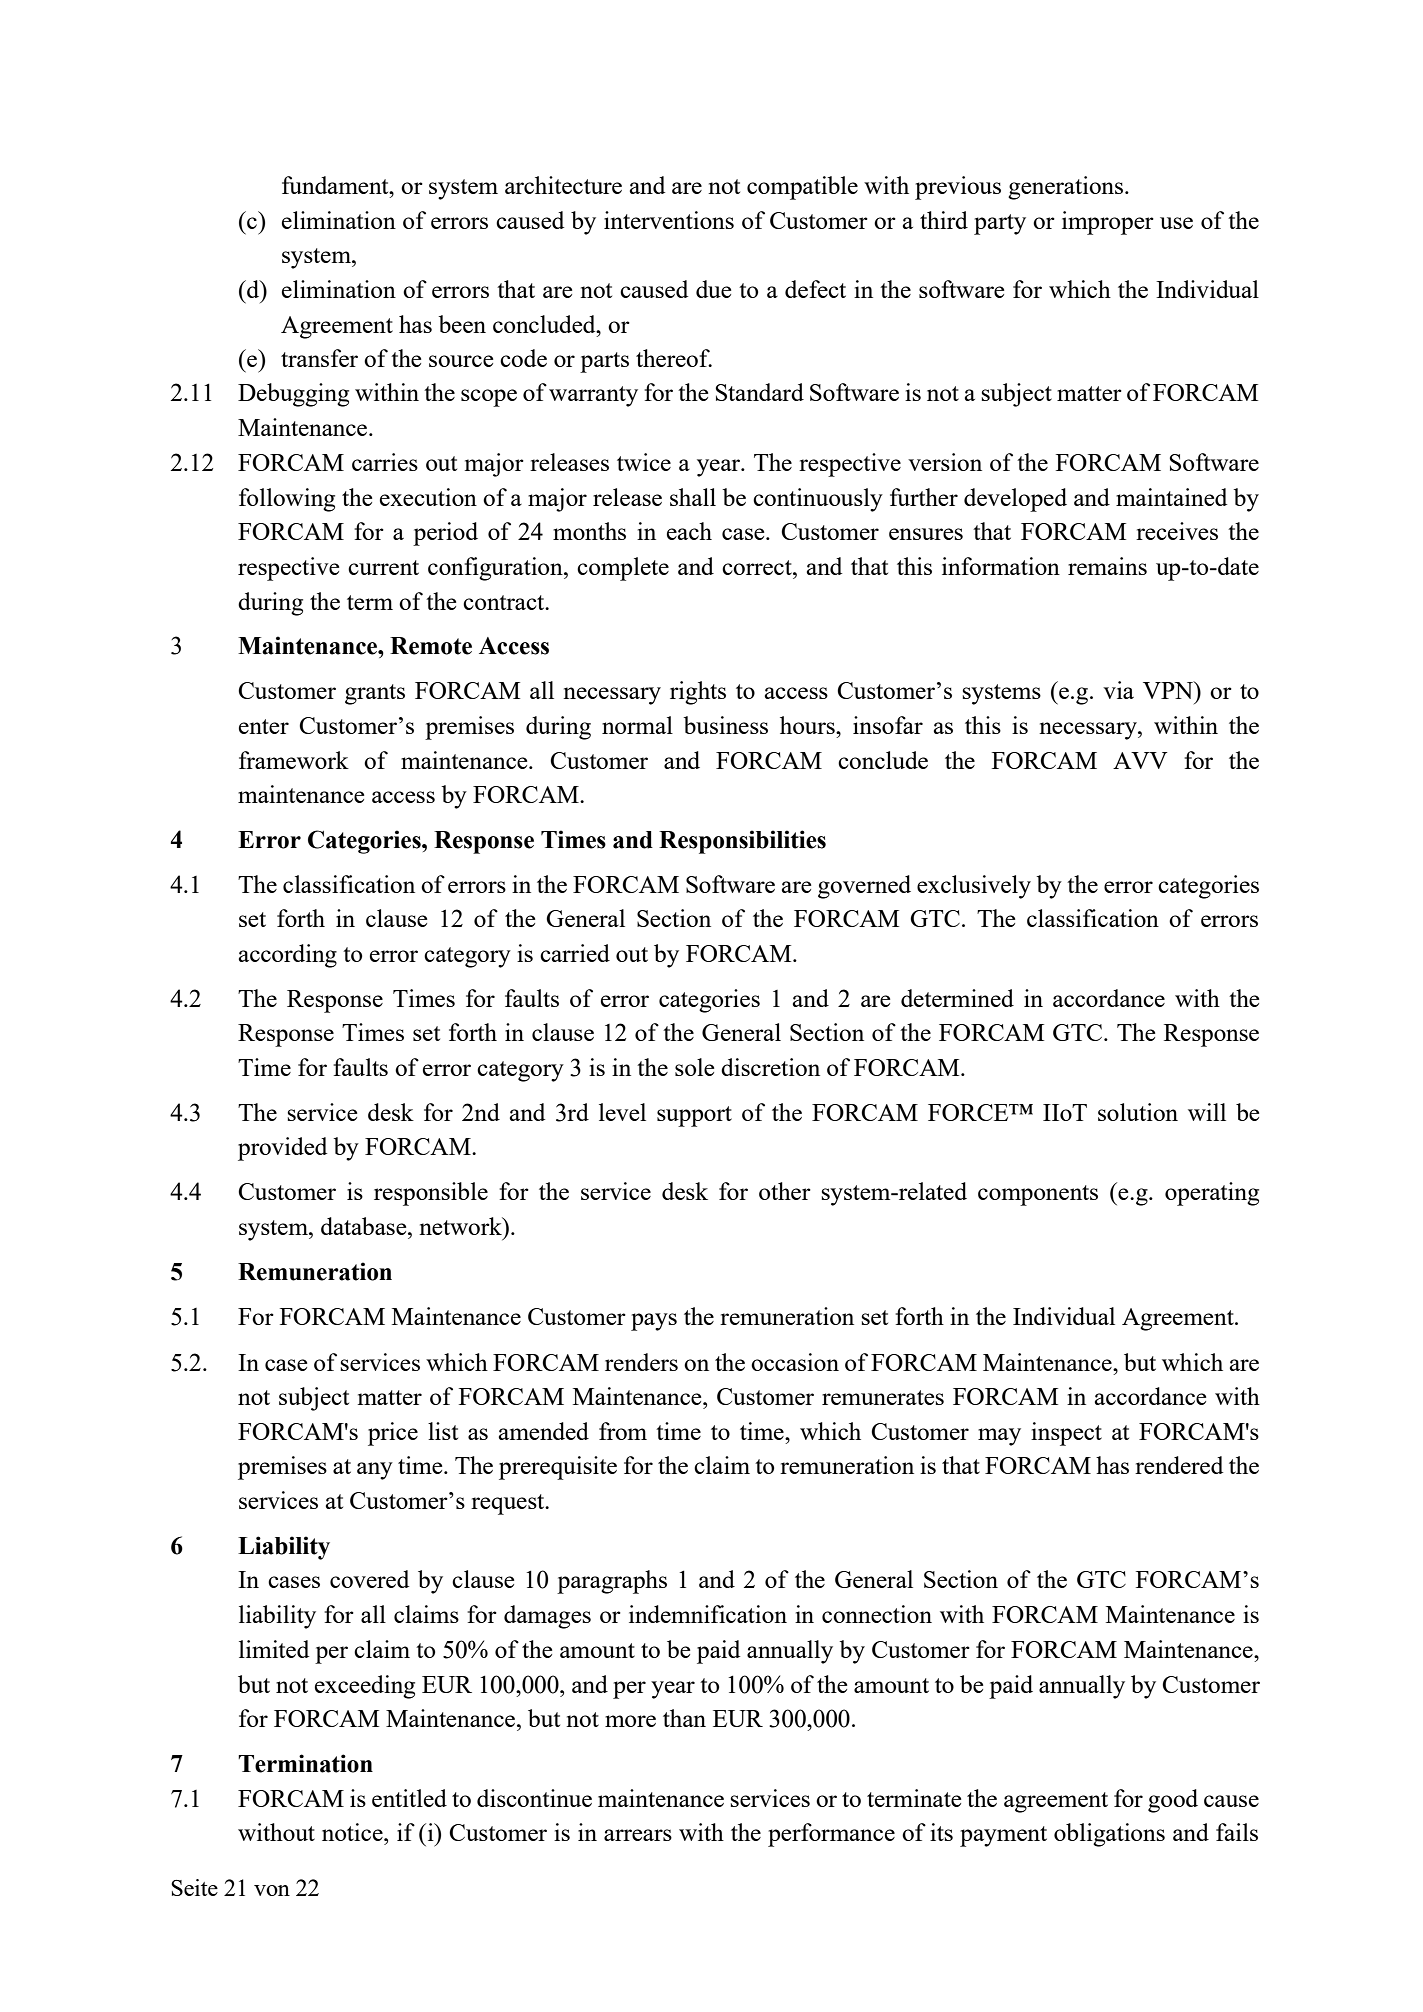 This screenshot has width=1423, height=2012. Describe the element at coordinates (1138, 1112) in the screenshot. I see `solution` at that location.
